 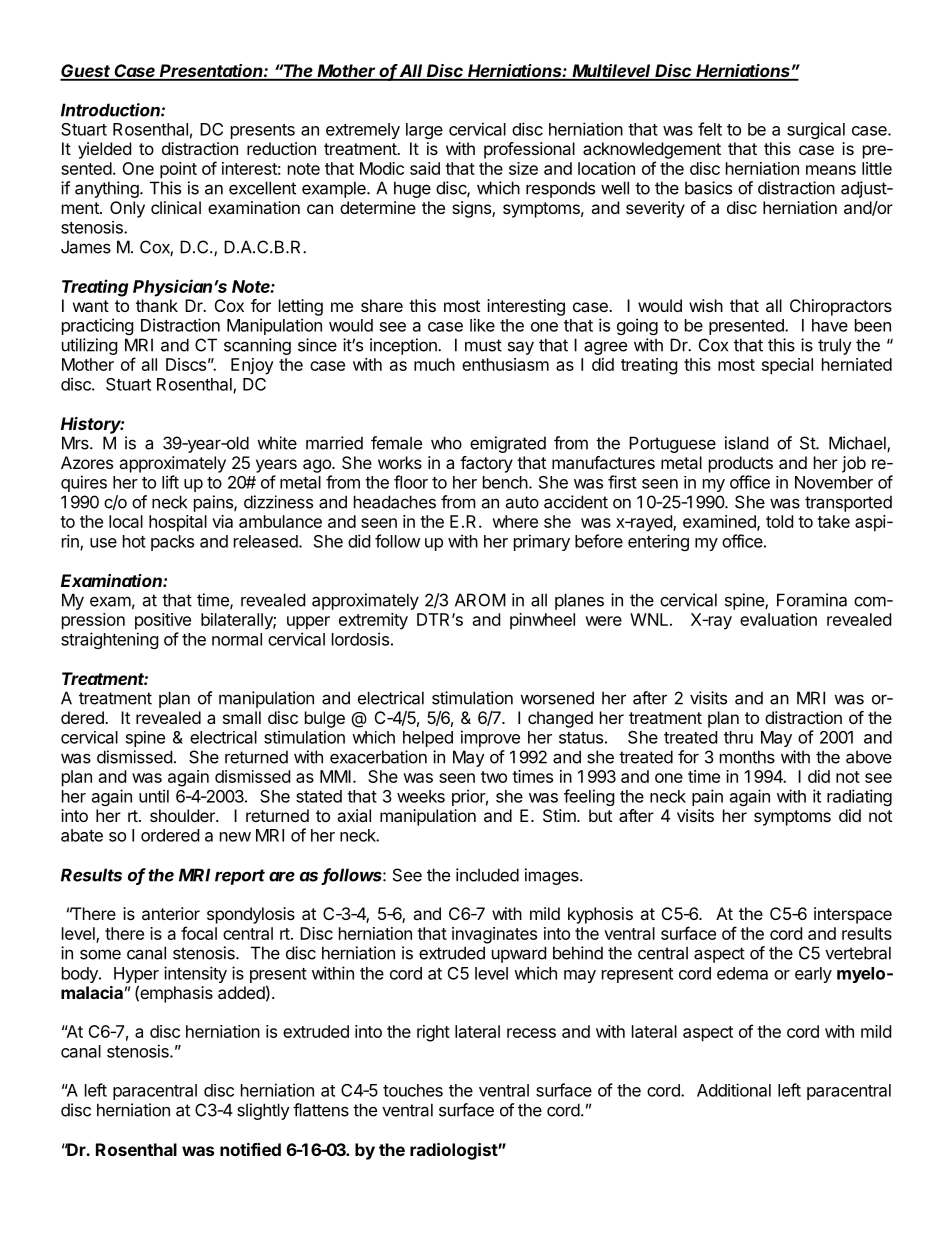 What do you see at coordinates (110, 640) in the screenshot?
I see `straightening` at bounding box center [110, 640].
